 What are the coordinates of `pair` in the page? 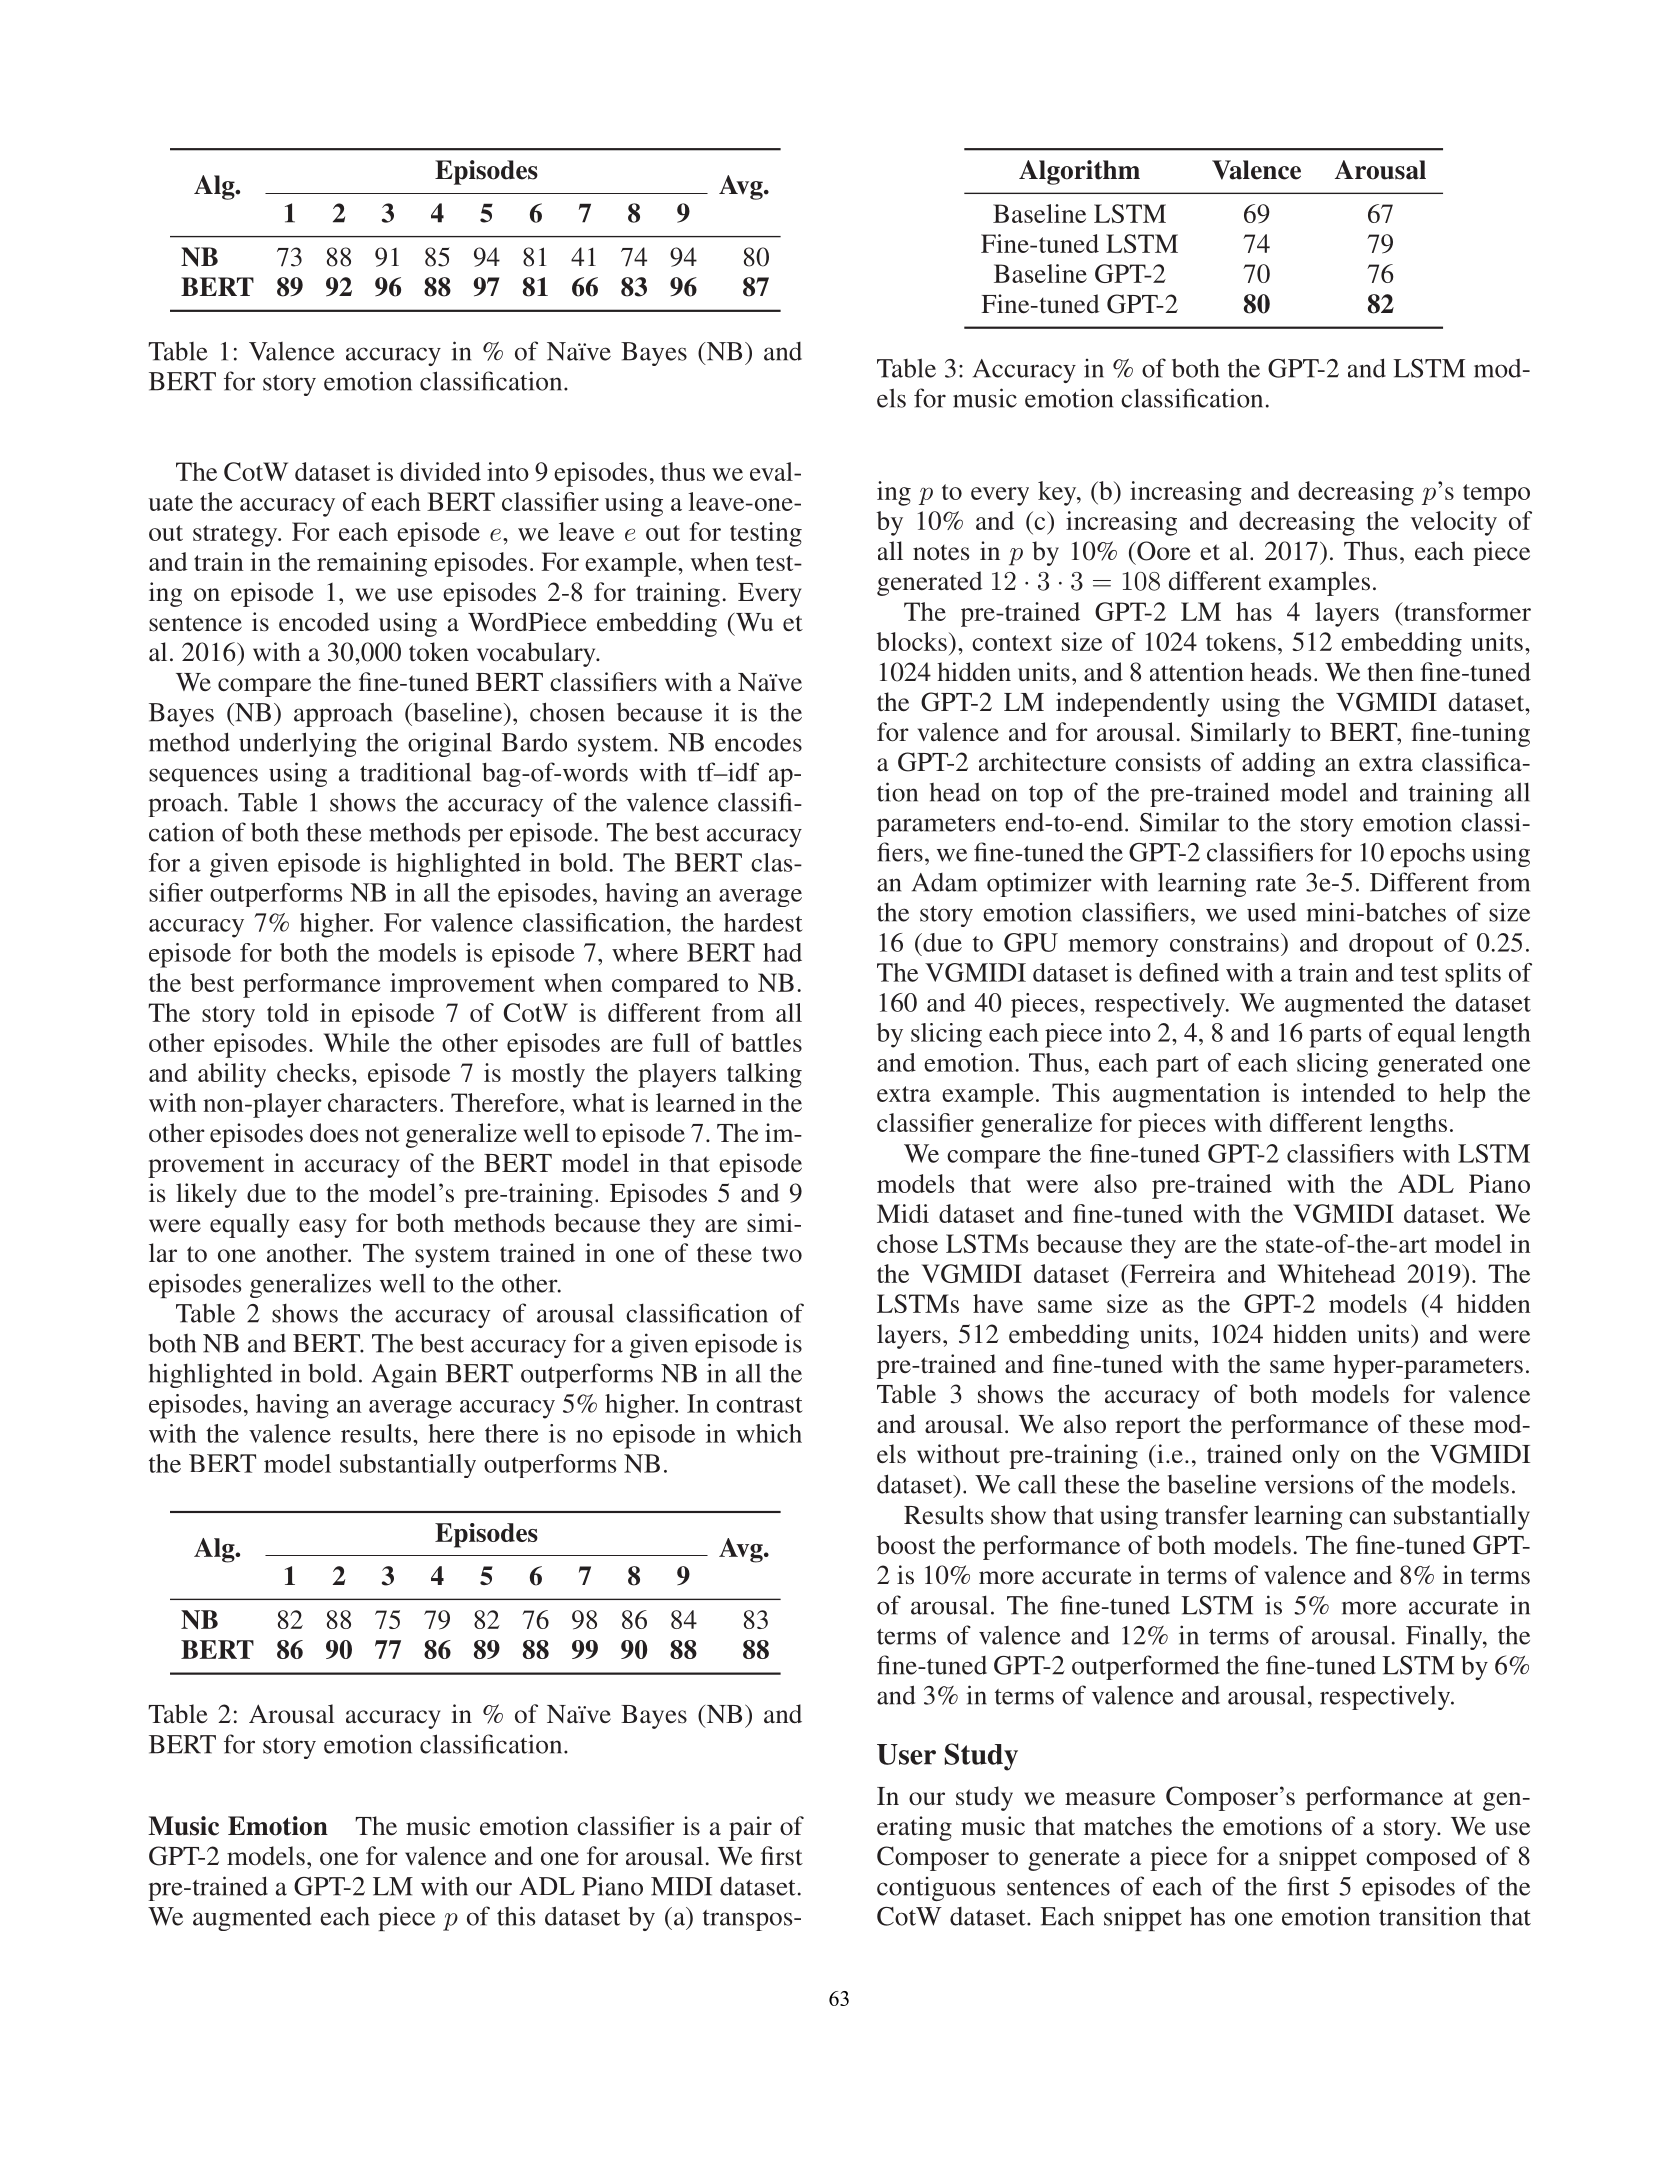 It's located at (750, 1828).
